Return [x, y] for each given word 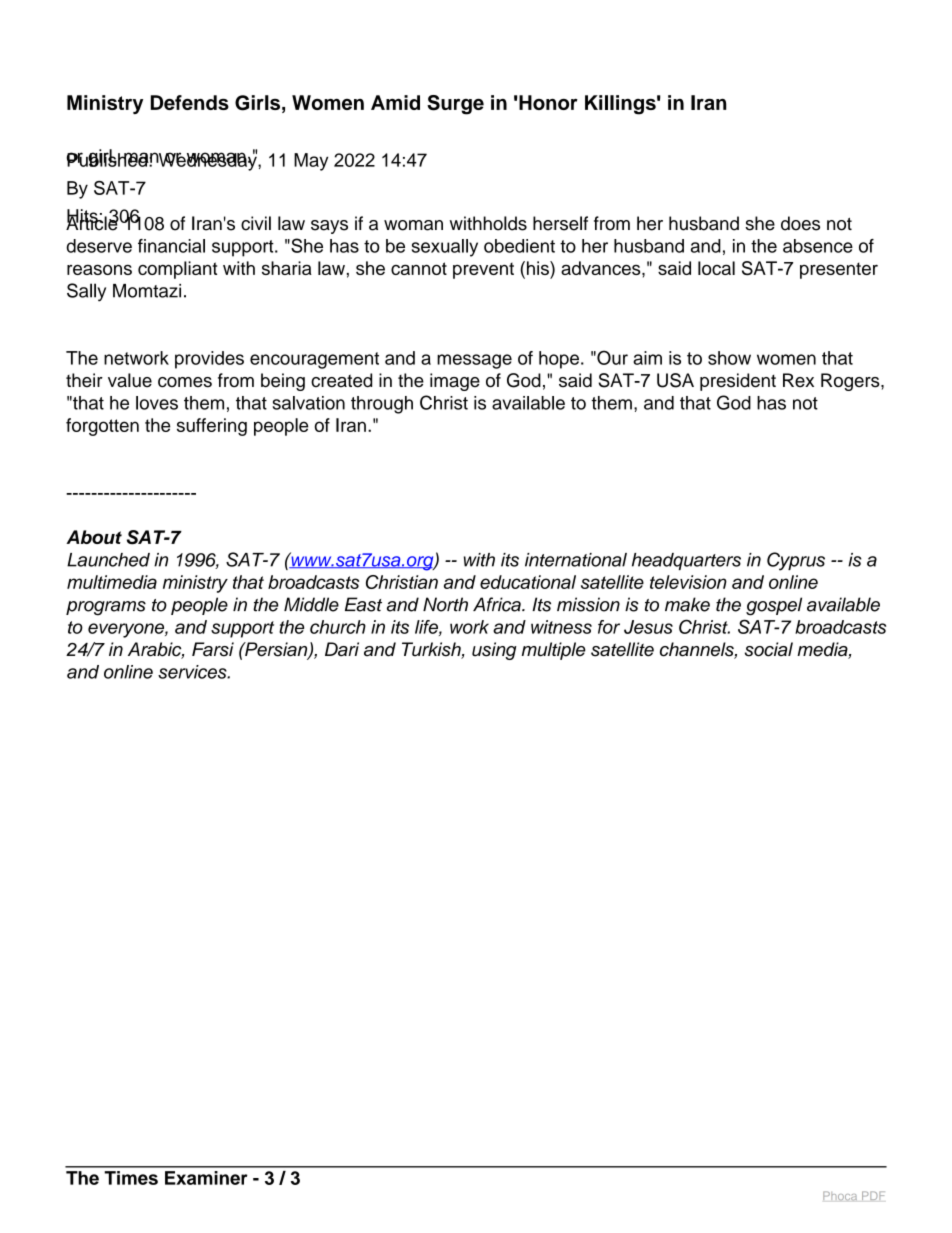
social [769, 649]
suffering [212, 427]
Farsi [213, 649]
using [494, 651]
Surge [455, 105]
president [738, 382]
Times [131, 1178]
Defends [190, 102]
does [800, 223]
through [382, 405]
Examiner [206, 1178]
